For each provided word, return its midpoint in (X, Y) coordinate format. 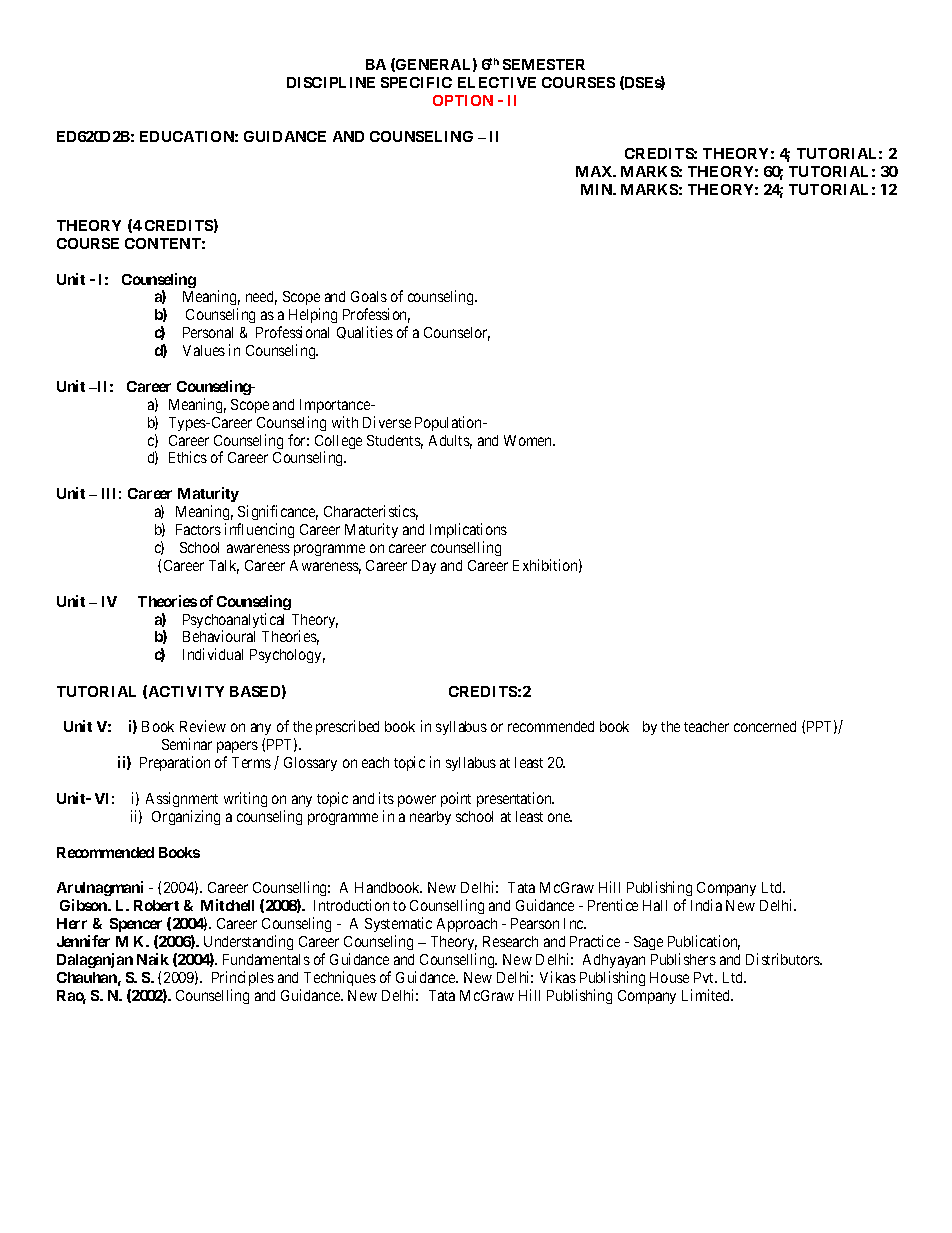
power (417, 801)
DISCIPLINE (331, 82)
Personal (208, 332)
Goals (369, 296)
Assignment (182, 799)
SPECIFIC (416, 82)
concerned (765, 726)
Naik (153, 959)
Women (529, 440)
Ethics (188, 457)
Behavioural (219, 636)
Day (424, 567)
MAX (595, 171)
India (706, 905)
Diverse (387, 422)
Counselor (457, 334)
